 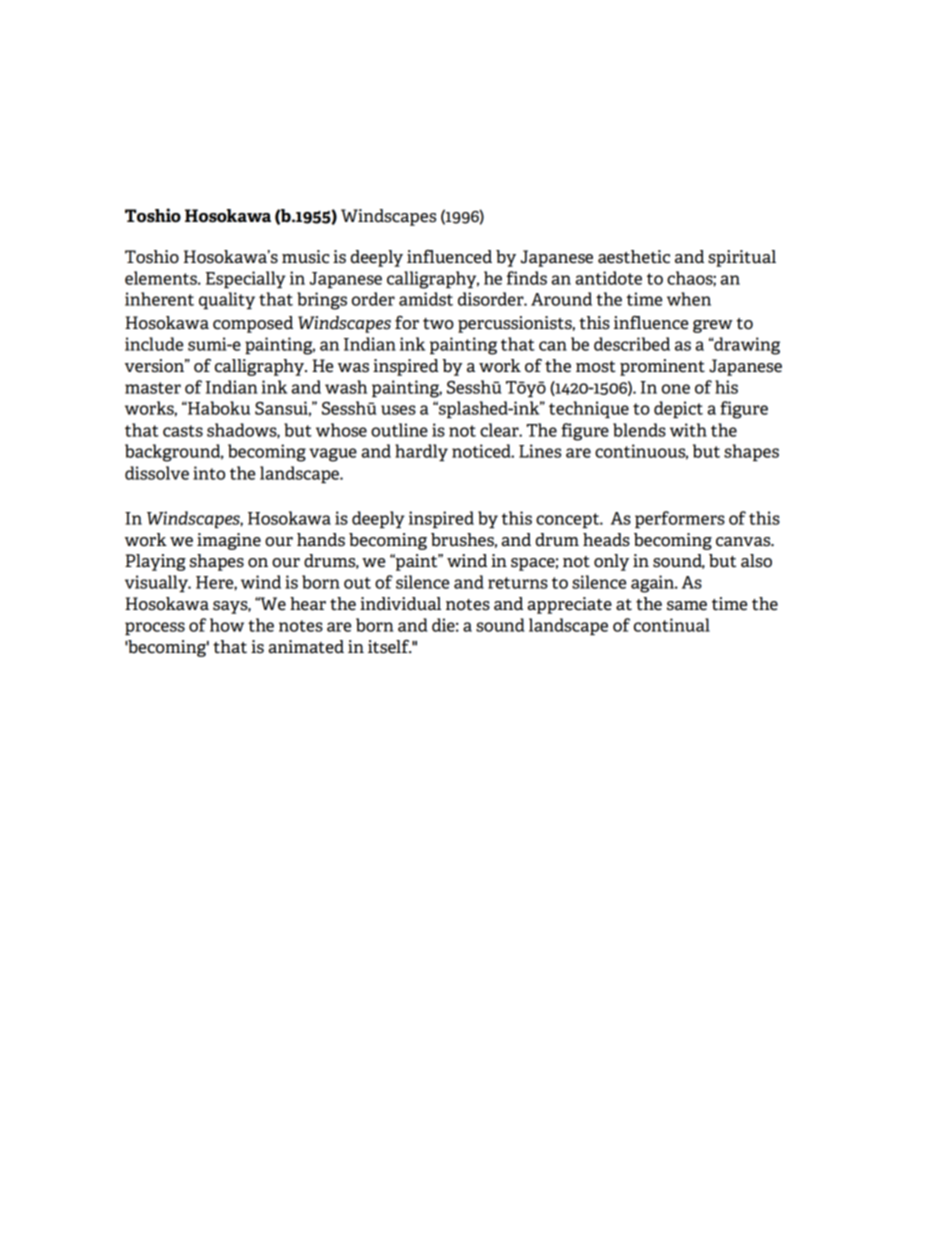 I want to click on hands, so click(x=321, y=540).
